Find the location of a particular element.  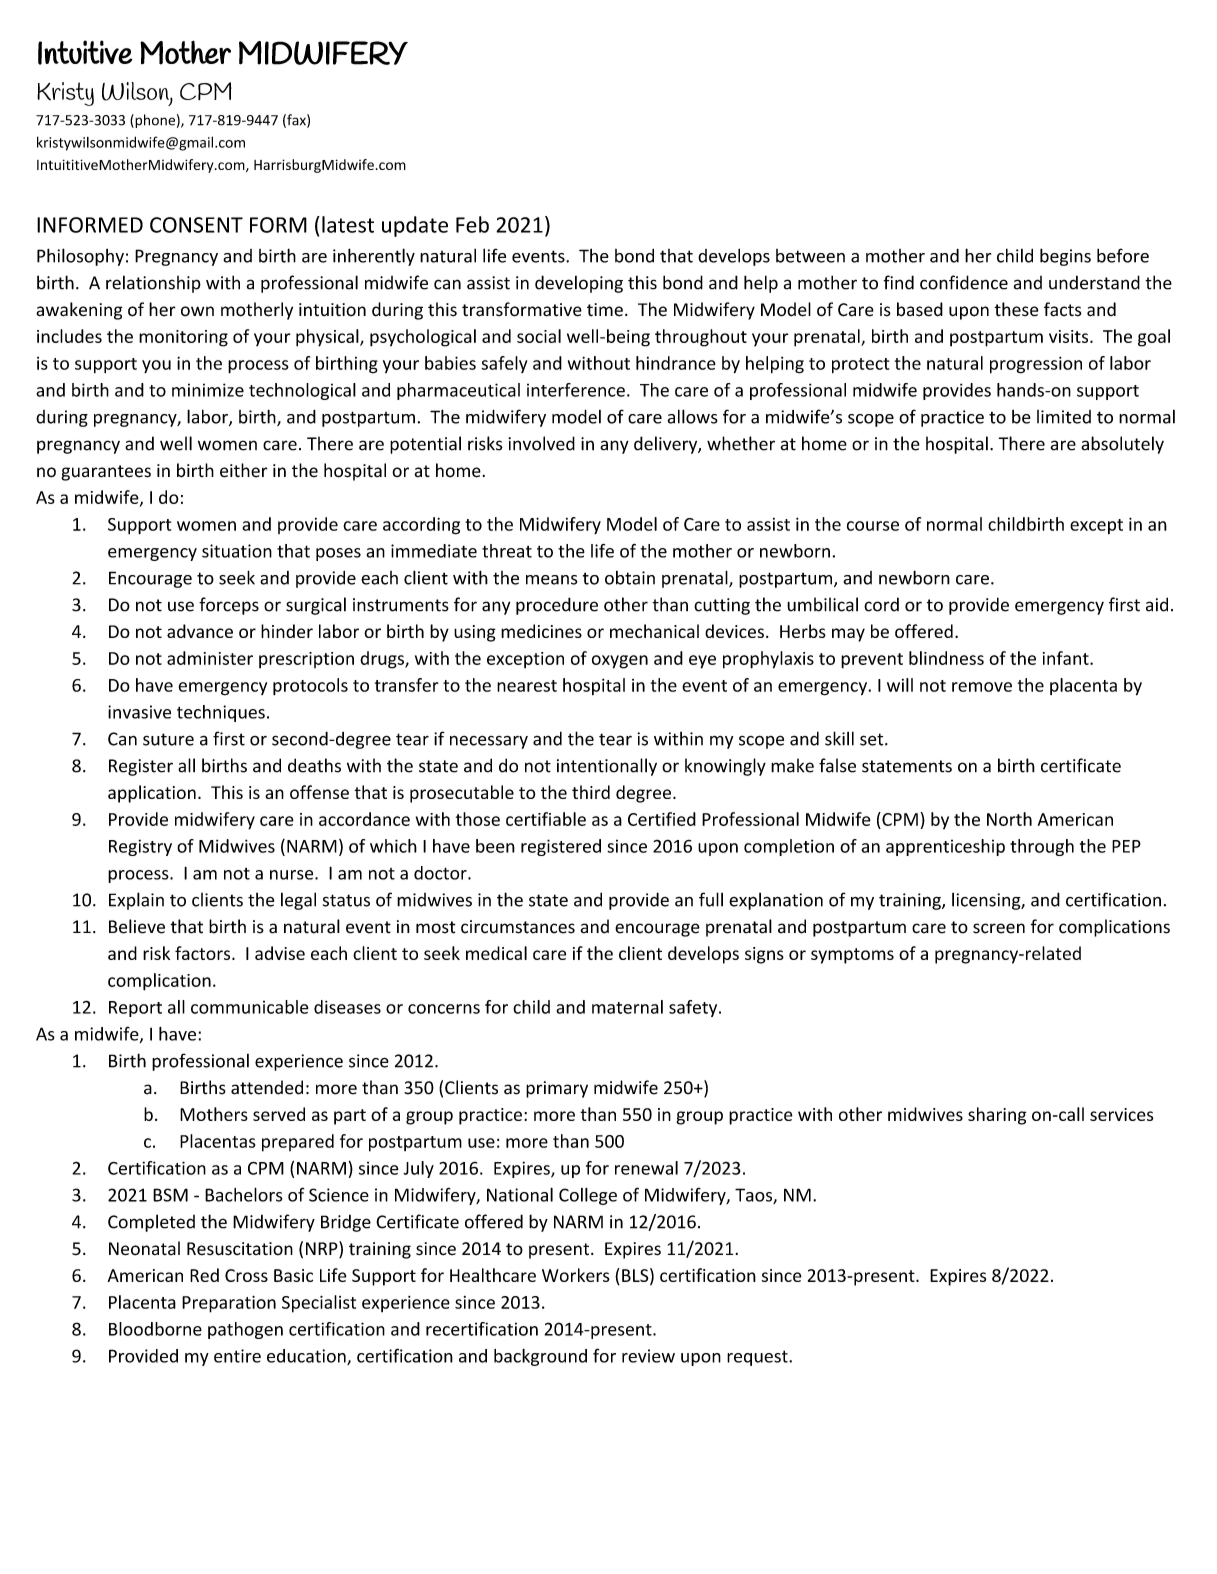

Explain is located at coordinates (136, 901).
